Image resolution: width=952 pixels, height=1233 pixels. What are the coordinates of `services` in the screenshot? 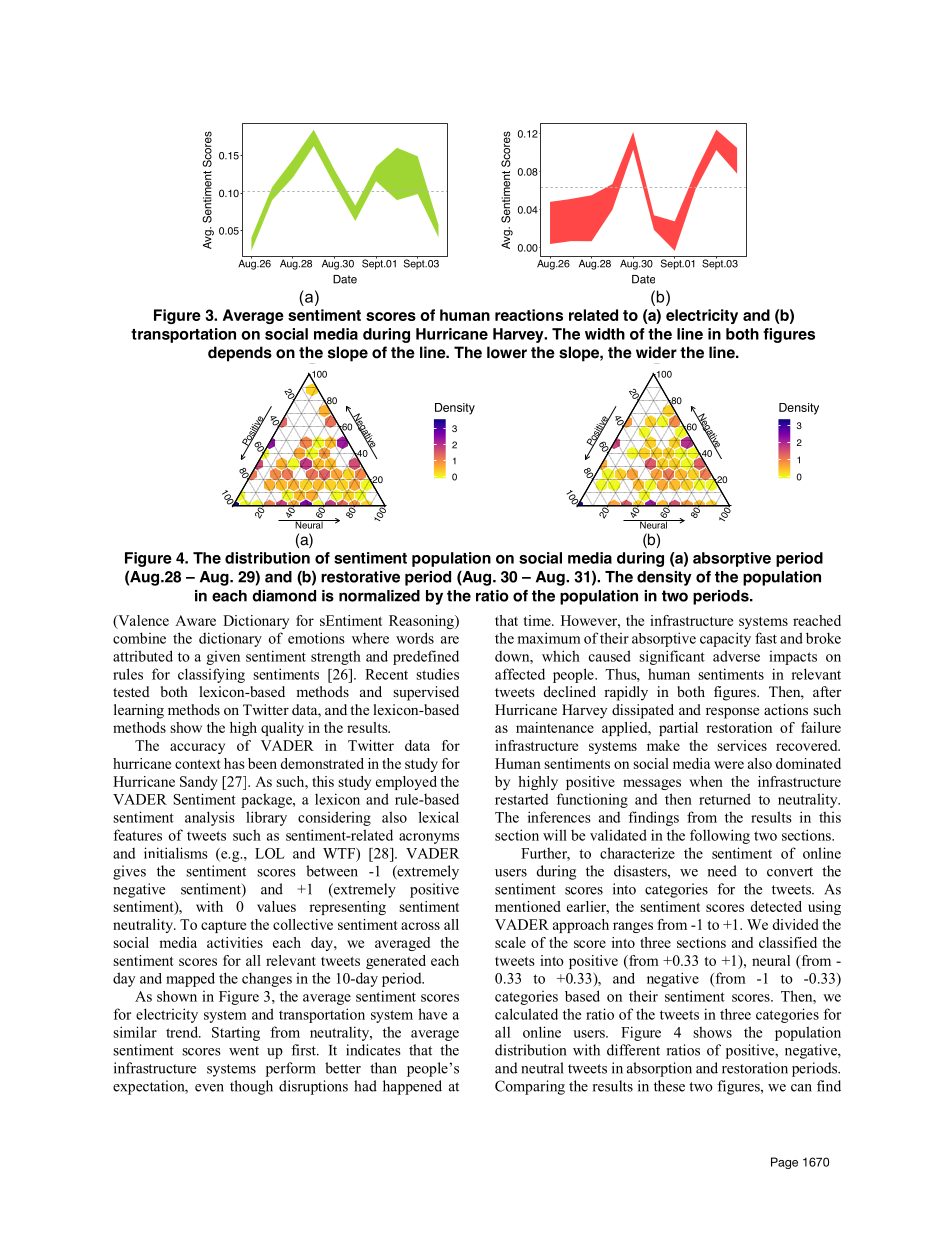 It's located at (742, 745).
